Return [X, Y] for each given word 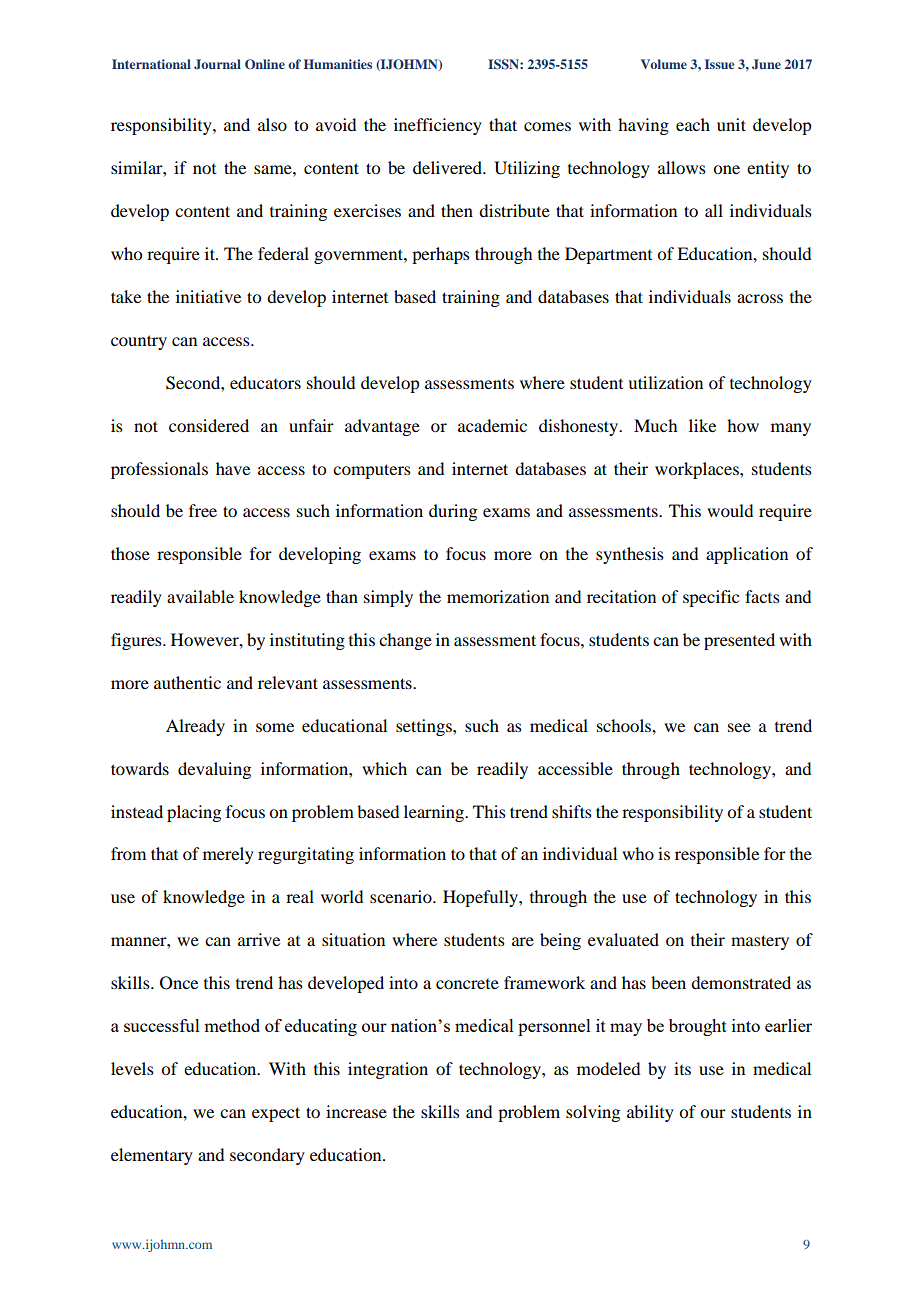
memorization [498, 596]
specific [711, 598]
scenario [402, 896]
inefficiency [438, 126]
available [200, 596]
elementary [152, 1156]
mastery [760, 942]
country [139, 342]
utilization [665, 382]
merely [228, 855]
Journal [217, 64]
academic [492, 425]
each [693, 124]
